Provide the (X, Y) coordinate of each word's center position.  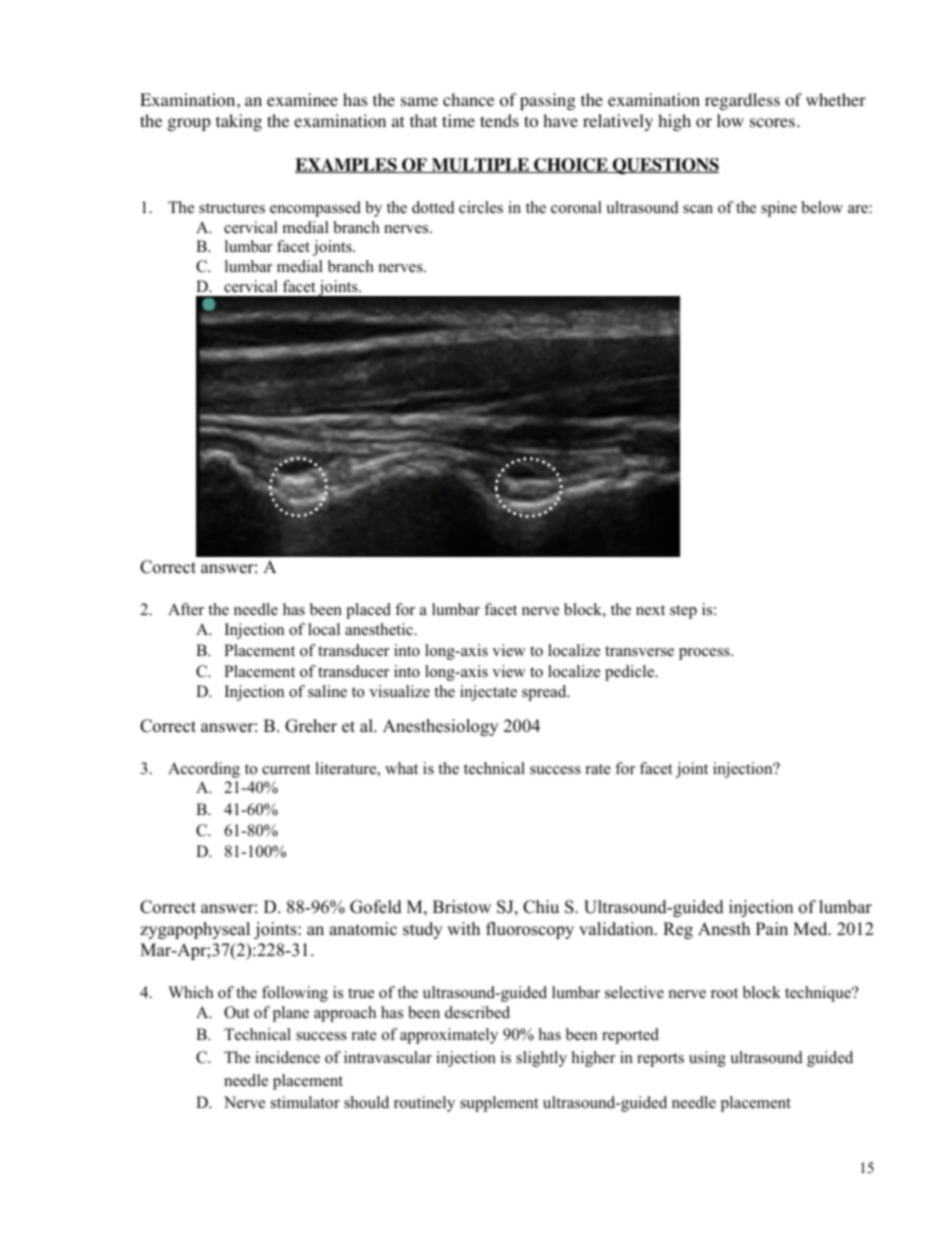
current (286, 769)
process (705, 654)
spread (545, 693)
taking (239, 122)
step (683, 612)
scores (772, 123)
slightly (541, 1059)
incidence (287, 1057)
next (650, 610)
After (186, 609)
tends (499, 120)
